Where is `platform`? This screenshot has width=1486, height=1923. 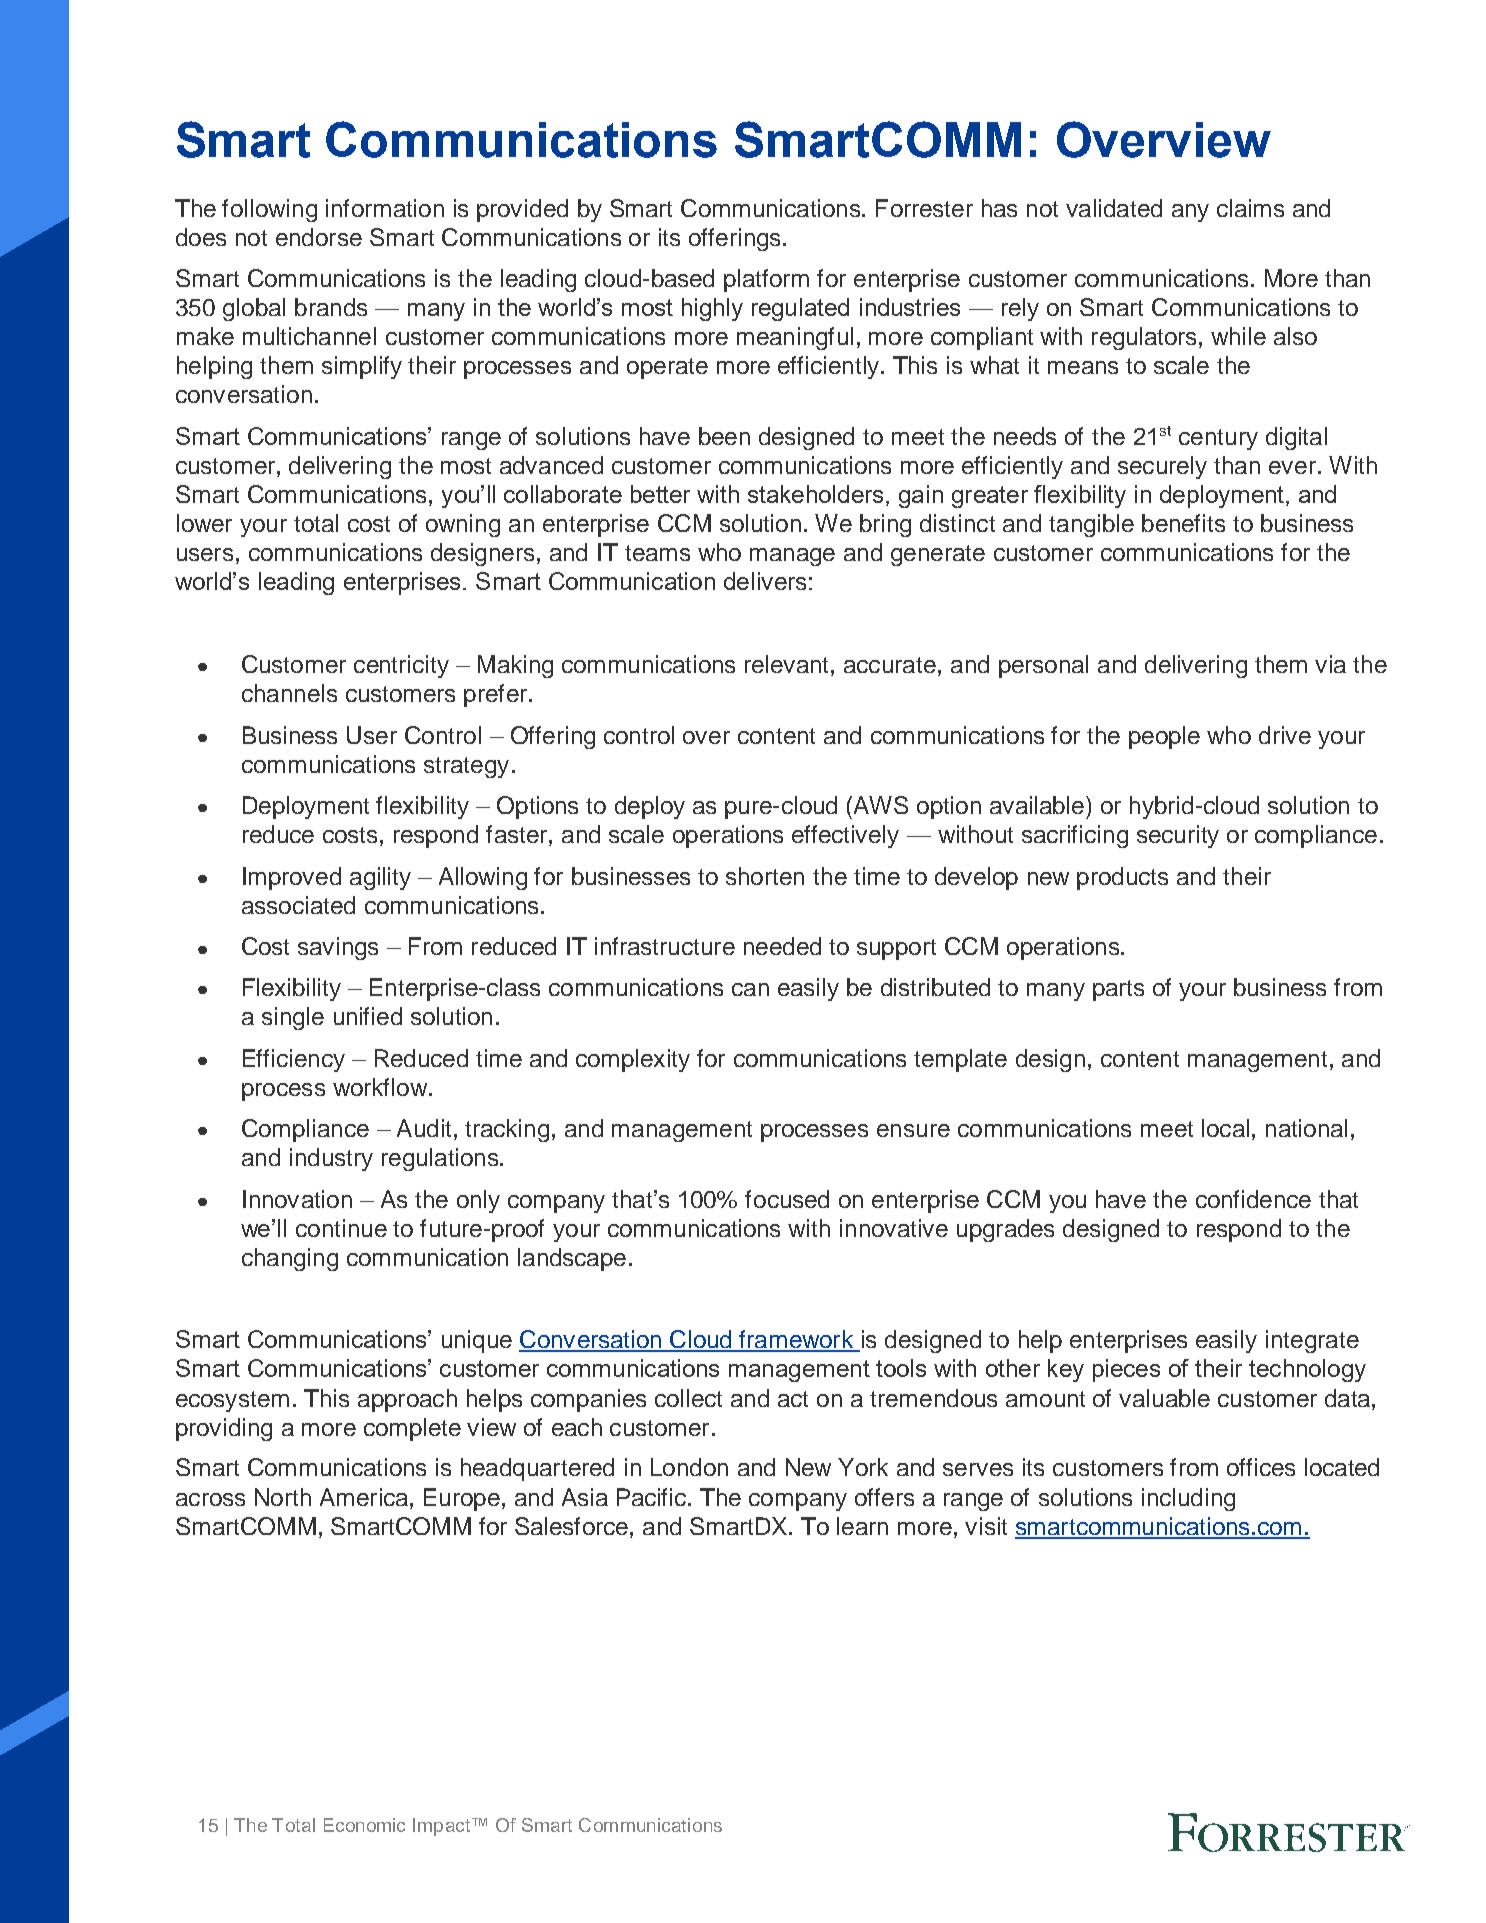 platform is located at coordinates (766, 280).
